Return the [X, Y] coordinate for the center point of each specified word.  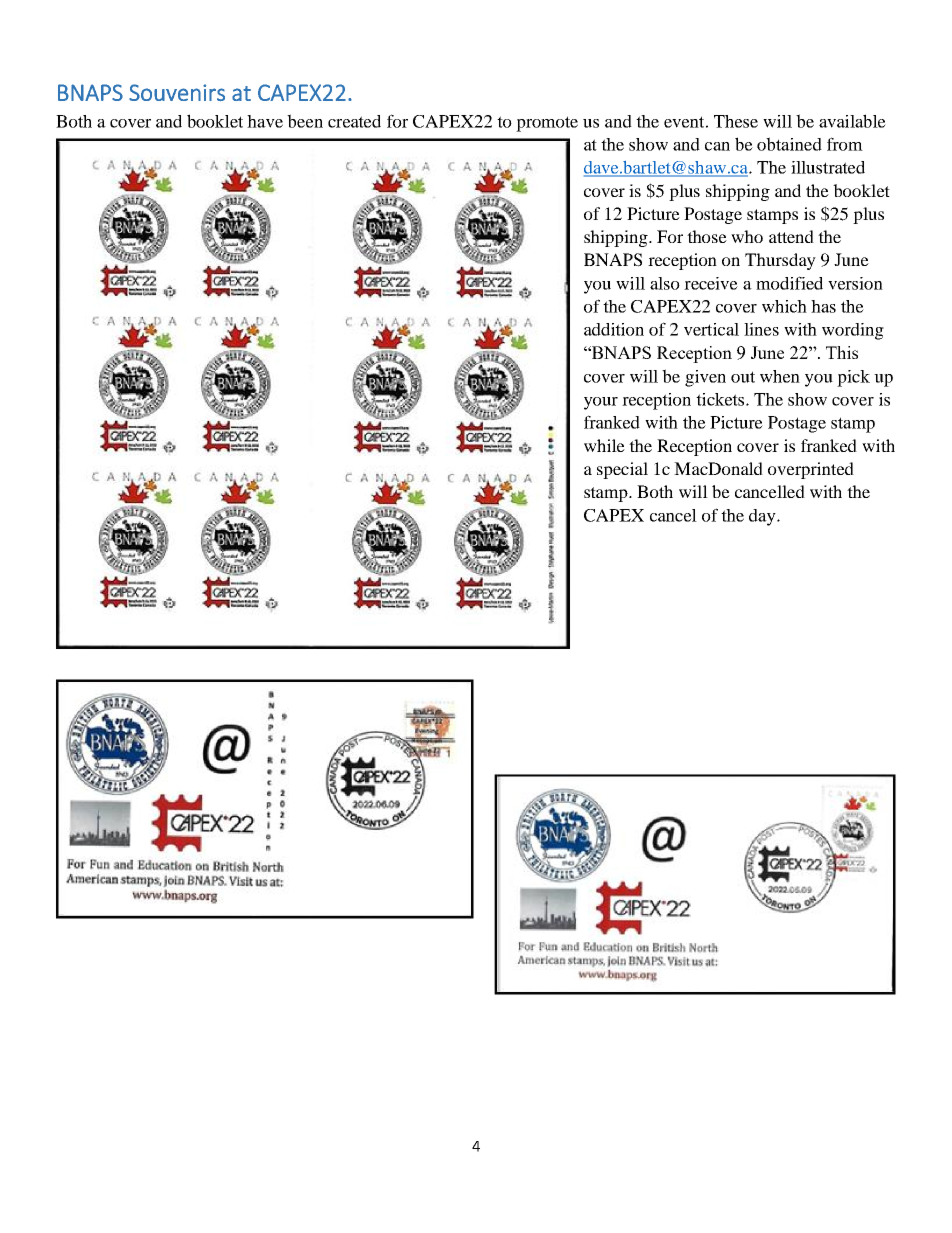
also [665, 283]
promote [547, 124]
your [601, 403]
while [604, 445]
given [705, 378]
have [265, 121]
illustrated [828, 167]
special [622, 470]
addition [614, 329]
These [736, 121]
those [707, 236]
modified [789, 283]
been [305, 121]
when [780, 376]
